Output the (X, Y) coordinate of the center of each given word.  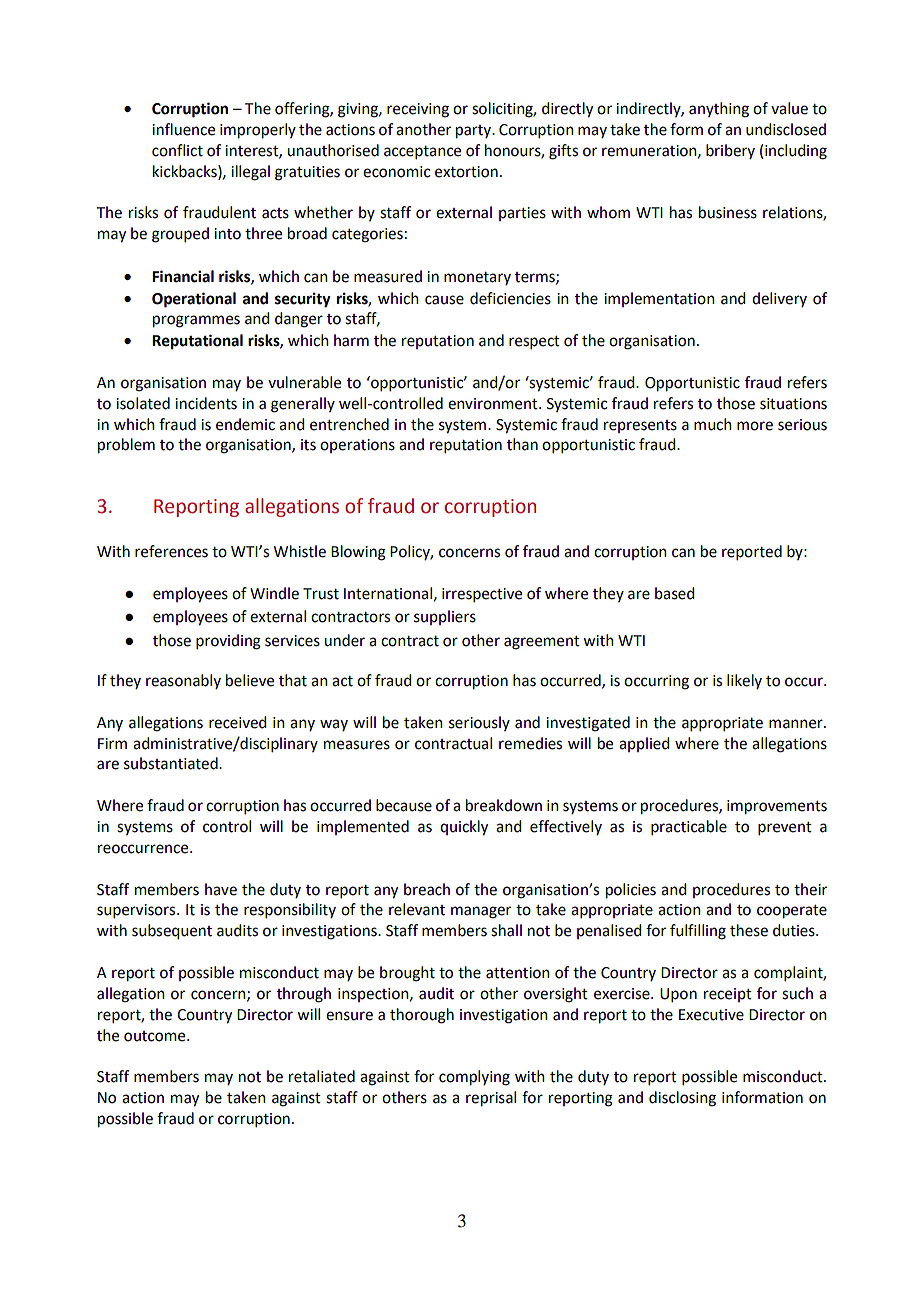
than (522, 444)
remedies (530, 743)
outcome (156, 1036)
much (713, 424)
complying (474, 1078)
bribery (730, 151)
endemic (245, 424)
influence (183, 129)
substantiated (172, 763)
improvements (777, 807)
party (475, 132)
